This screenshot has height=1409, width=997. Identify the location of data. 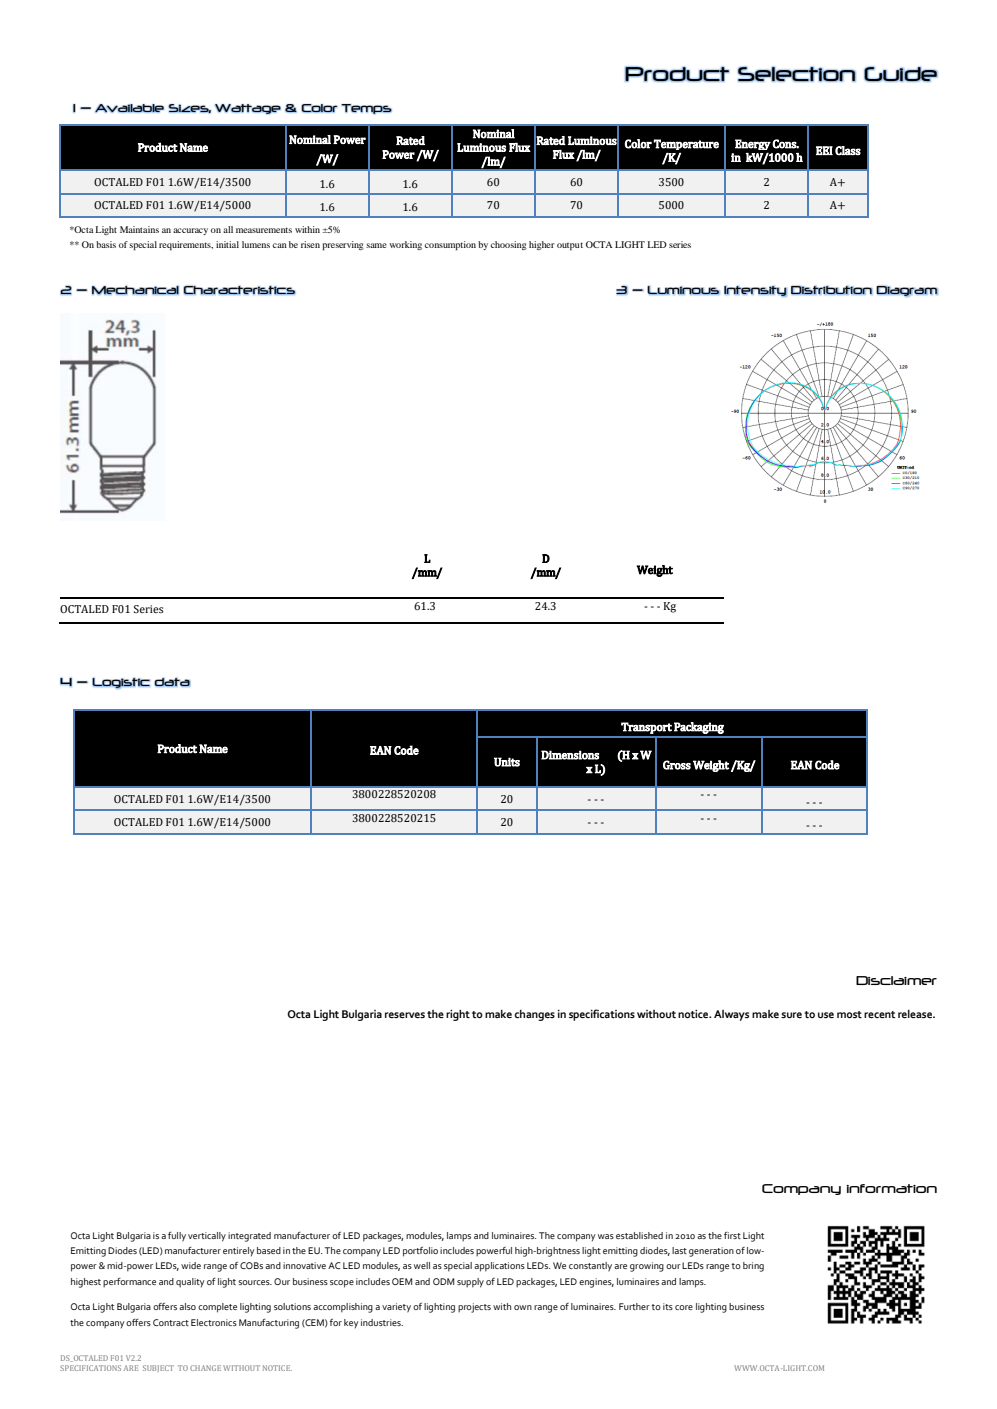
(172, 682).
